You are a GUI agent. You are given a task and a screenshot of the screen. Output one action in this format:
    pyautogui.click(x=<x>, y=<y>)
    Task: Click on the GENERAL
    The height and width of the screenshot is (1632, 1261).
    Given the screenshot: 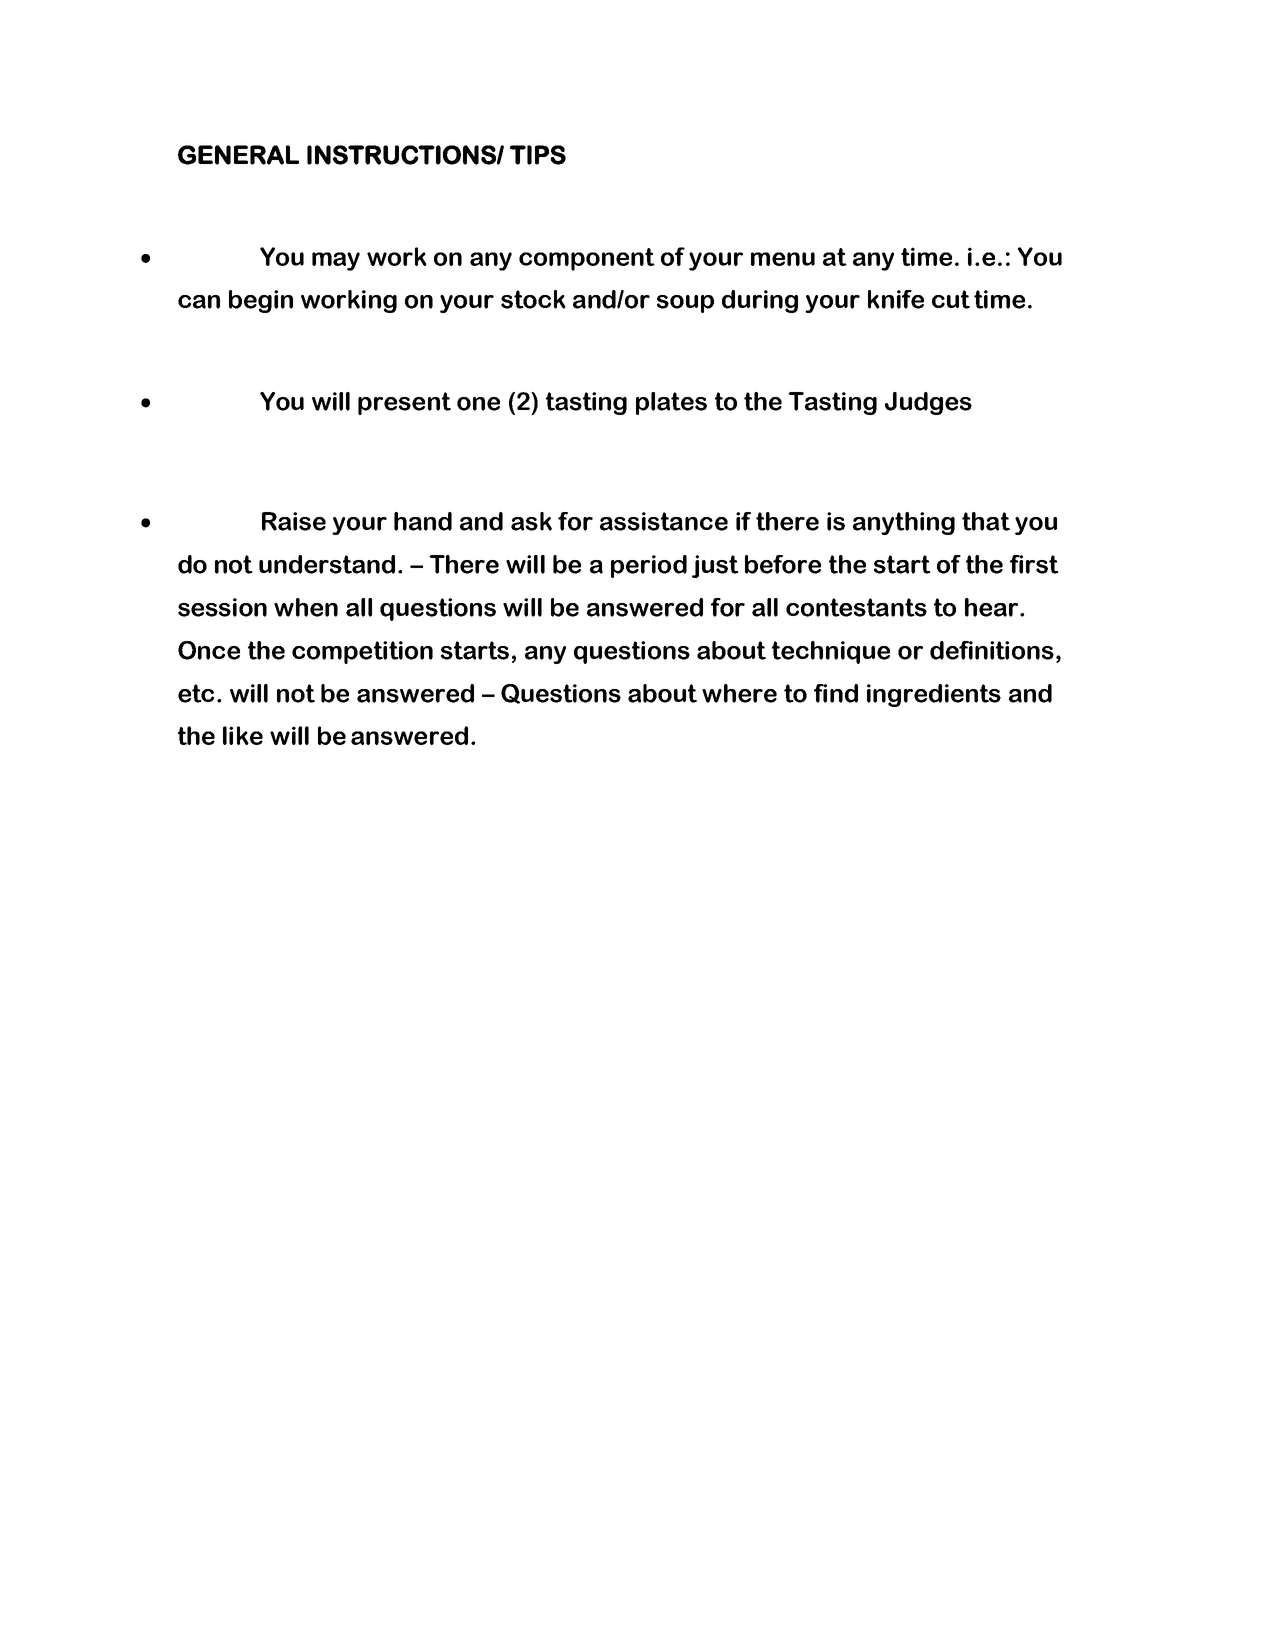 What is the action you would take?
    pyautogui.click(x=238, y=155)
